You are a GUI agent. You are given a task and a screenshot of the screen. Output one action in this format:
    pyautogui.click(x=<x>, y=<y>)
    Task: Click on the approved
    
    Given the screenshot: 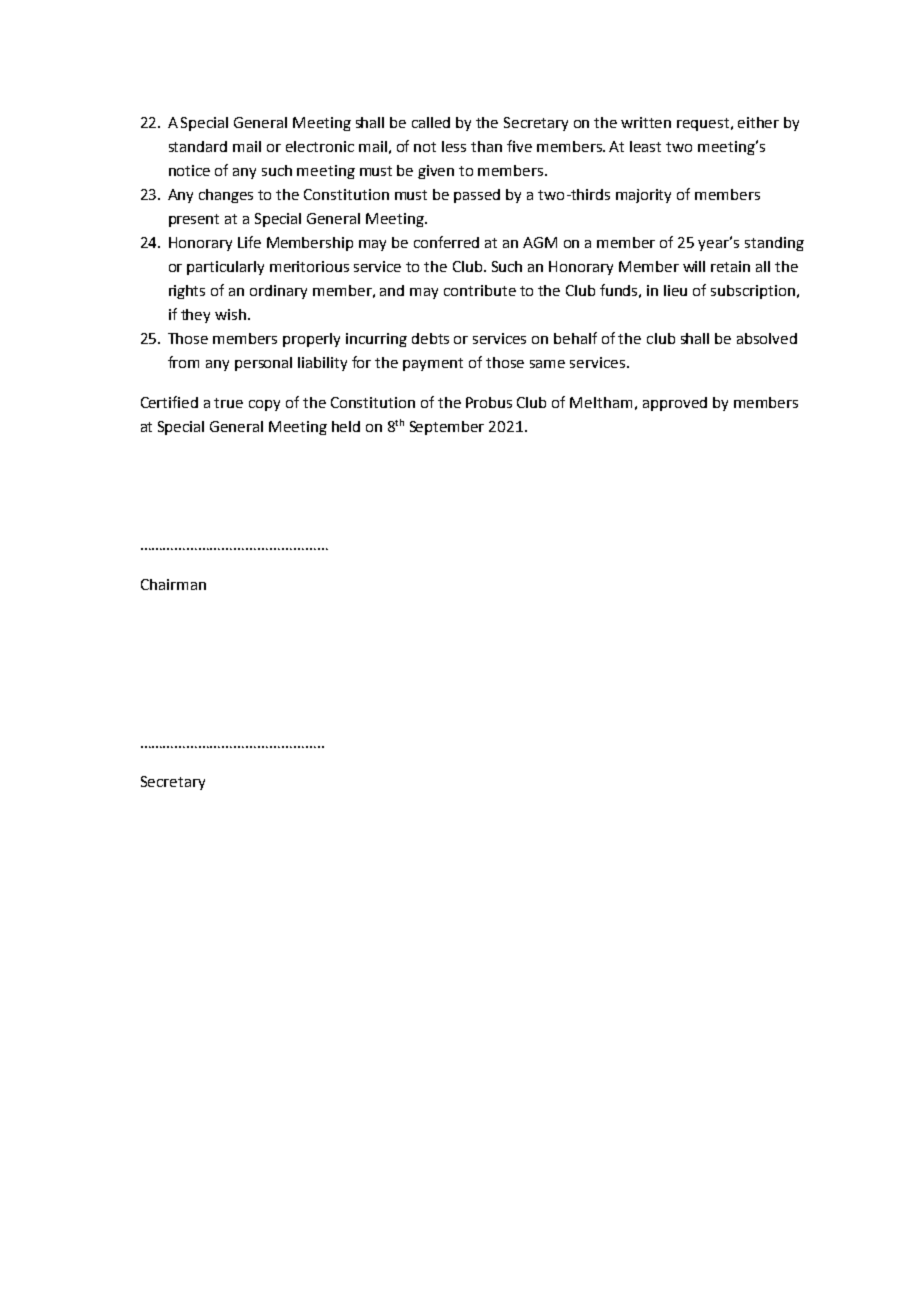 What is the action you would take?
    pyautogui.click(x=675, y=404)
